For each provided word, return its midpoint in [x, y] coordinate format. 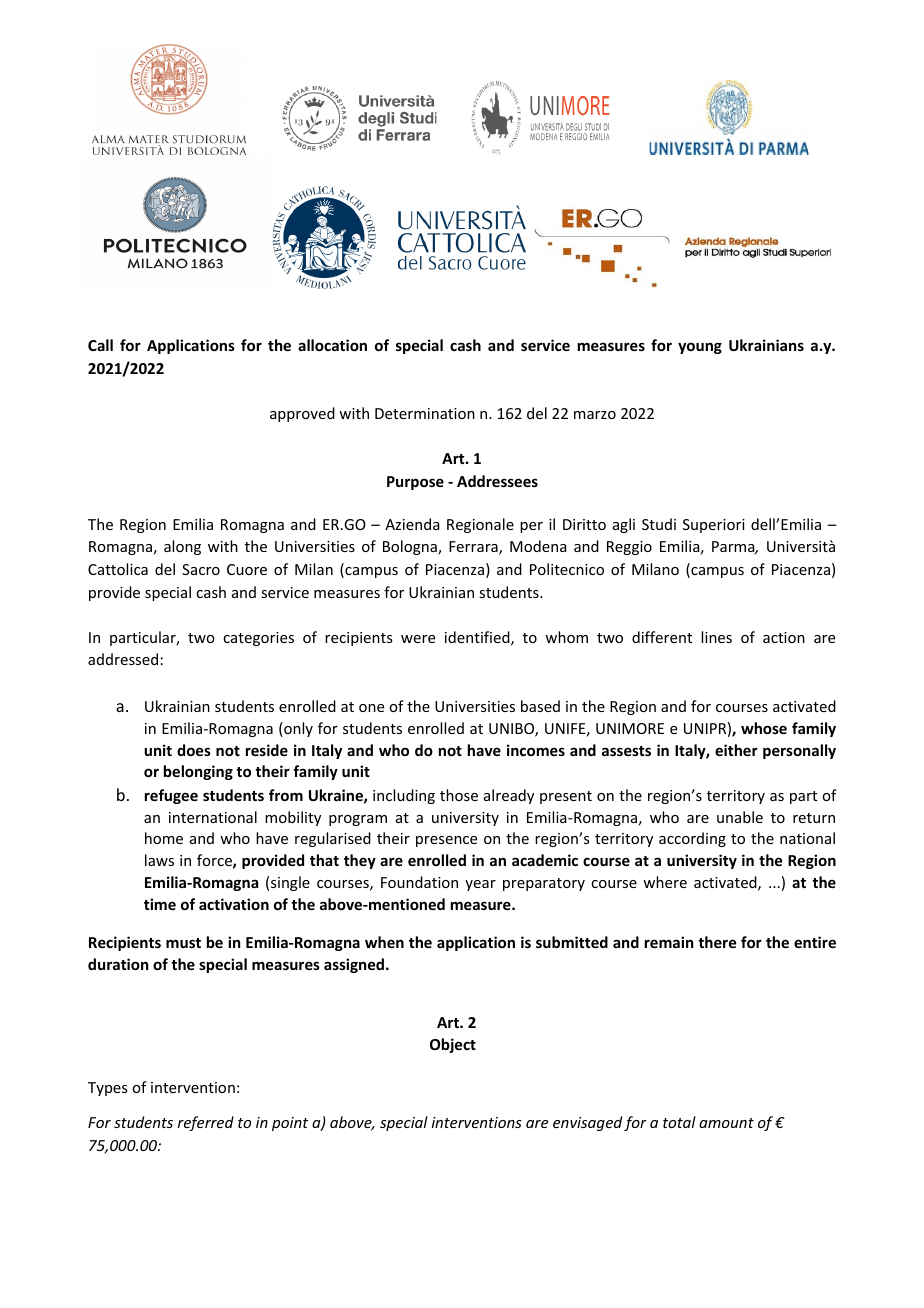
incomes [536, 750]
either [736, 750]
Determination [425, 413]
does [194, 750]
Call [100, 345]
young [700, 348]
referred [206, 1123]
